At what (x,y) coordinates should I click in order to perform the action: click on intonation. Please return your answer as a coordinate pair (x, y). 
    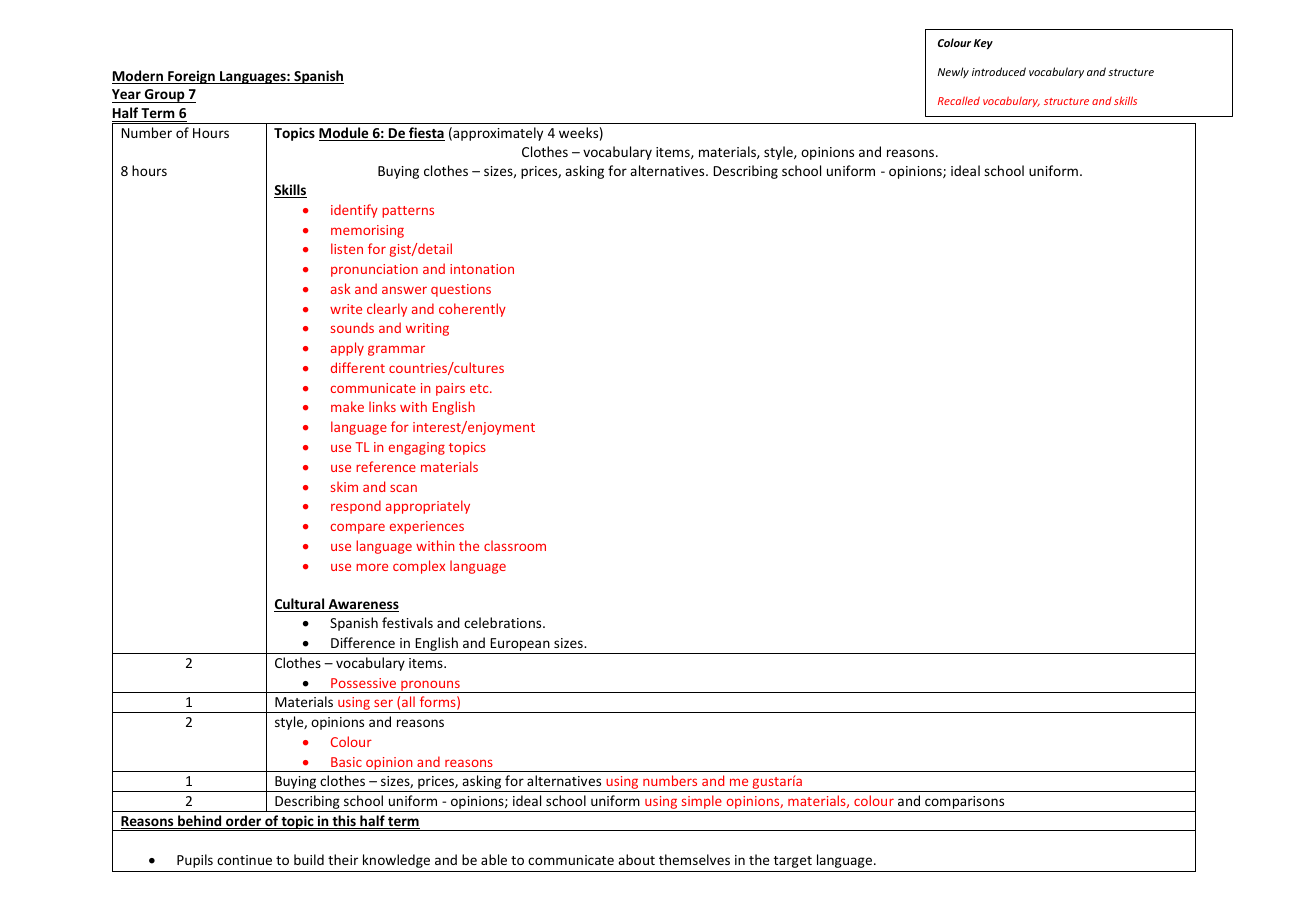
    Looking at the image, I should click on (482, 269).
